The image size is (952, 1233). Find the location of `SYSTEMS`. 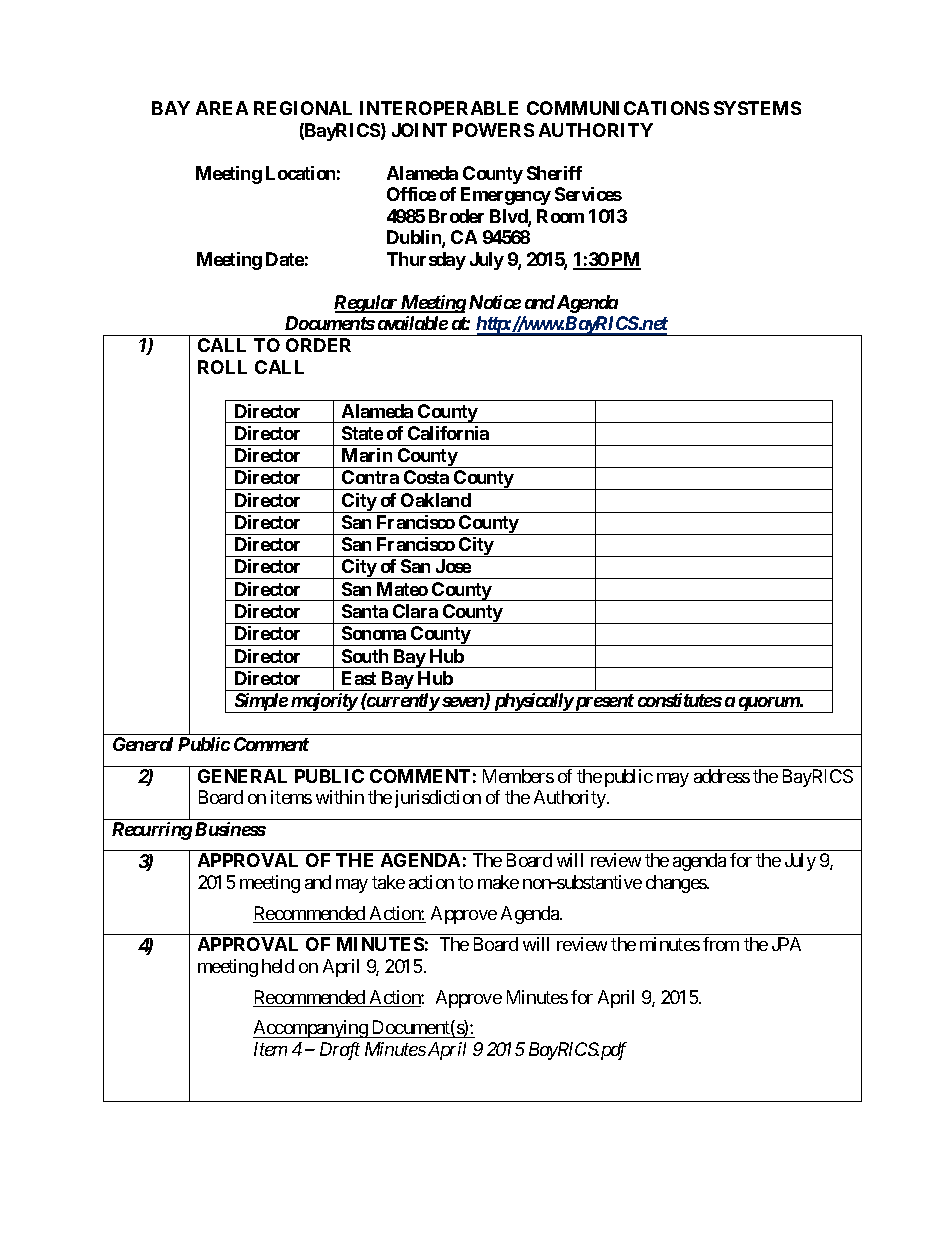

SYSTEMS is located at coordinates (757, 108).
